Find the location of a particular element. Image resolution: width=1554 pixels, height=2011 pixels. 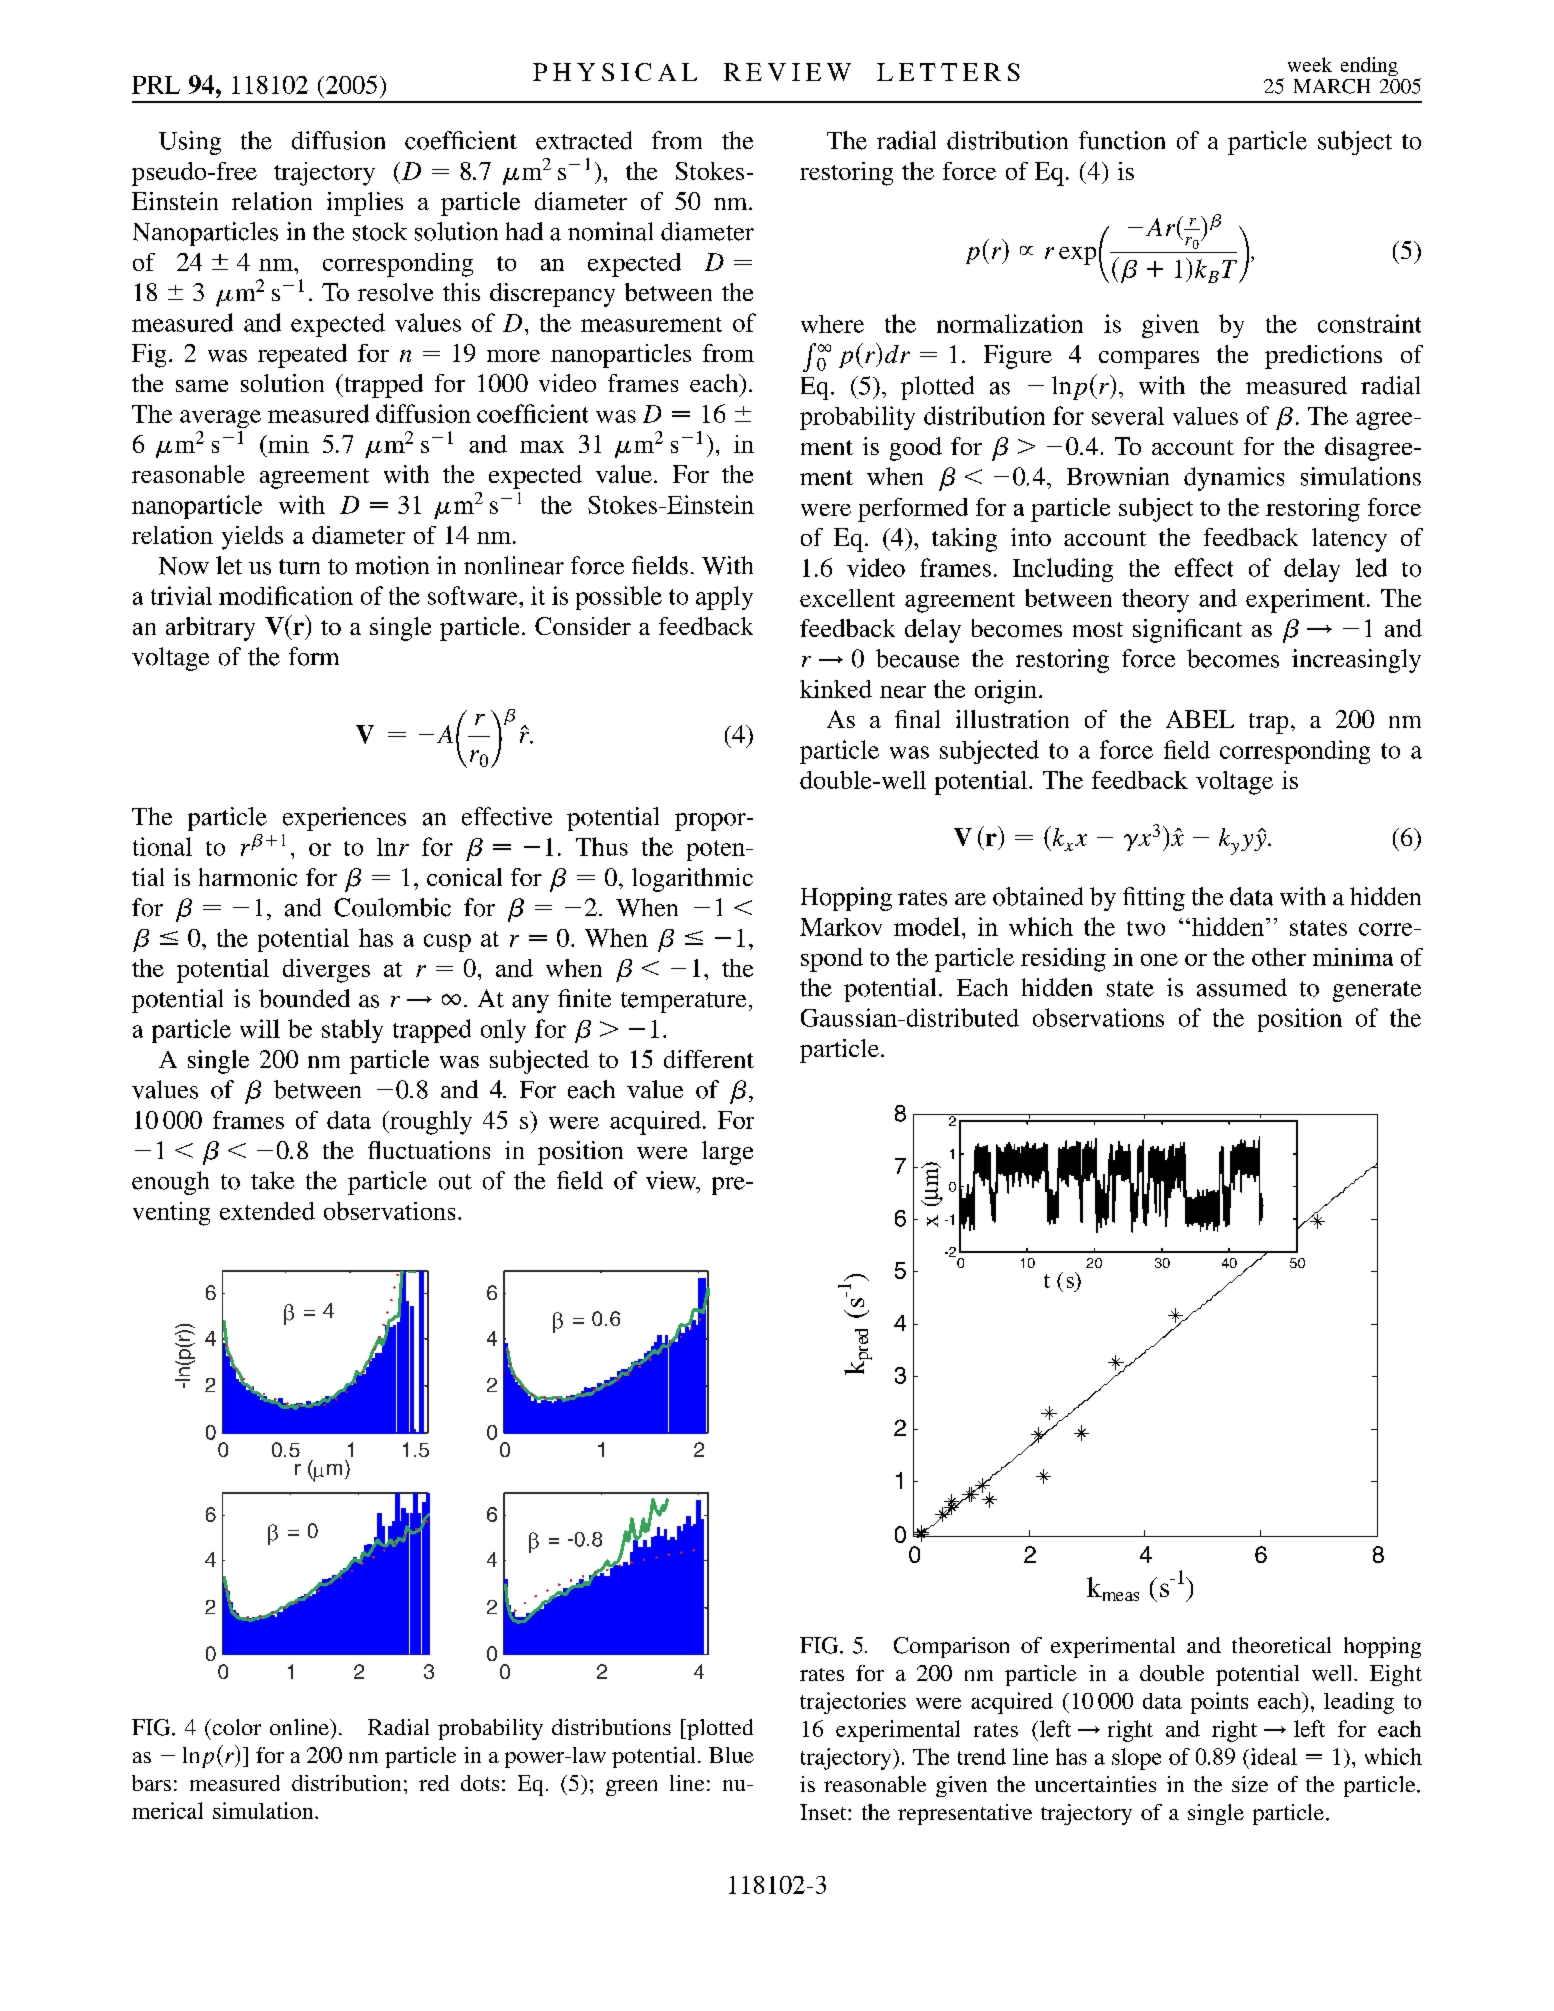

MARCH is located at coordinates (1332, 86).
